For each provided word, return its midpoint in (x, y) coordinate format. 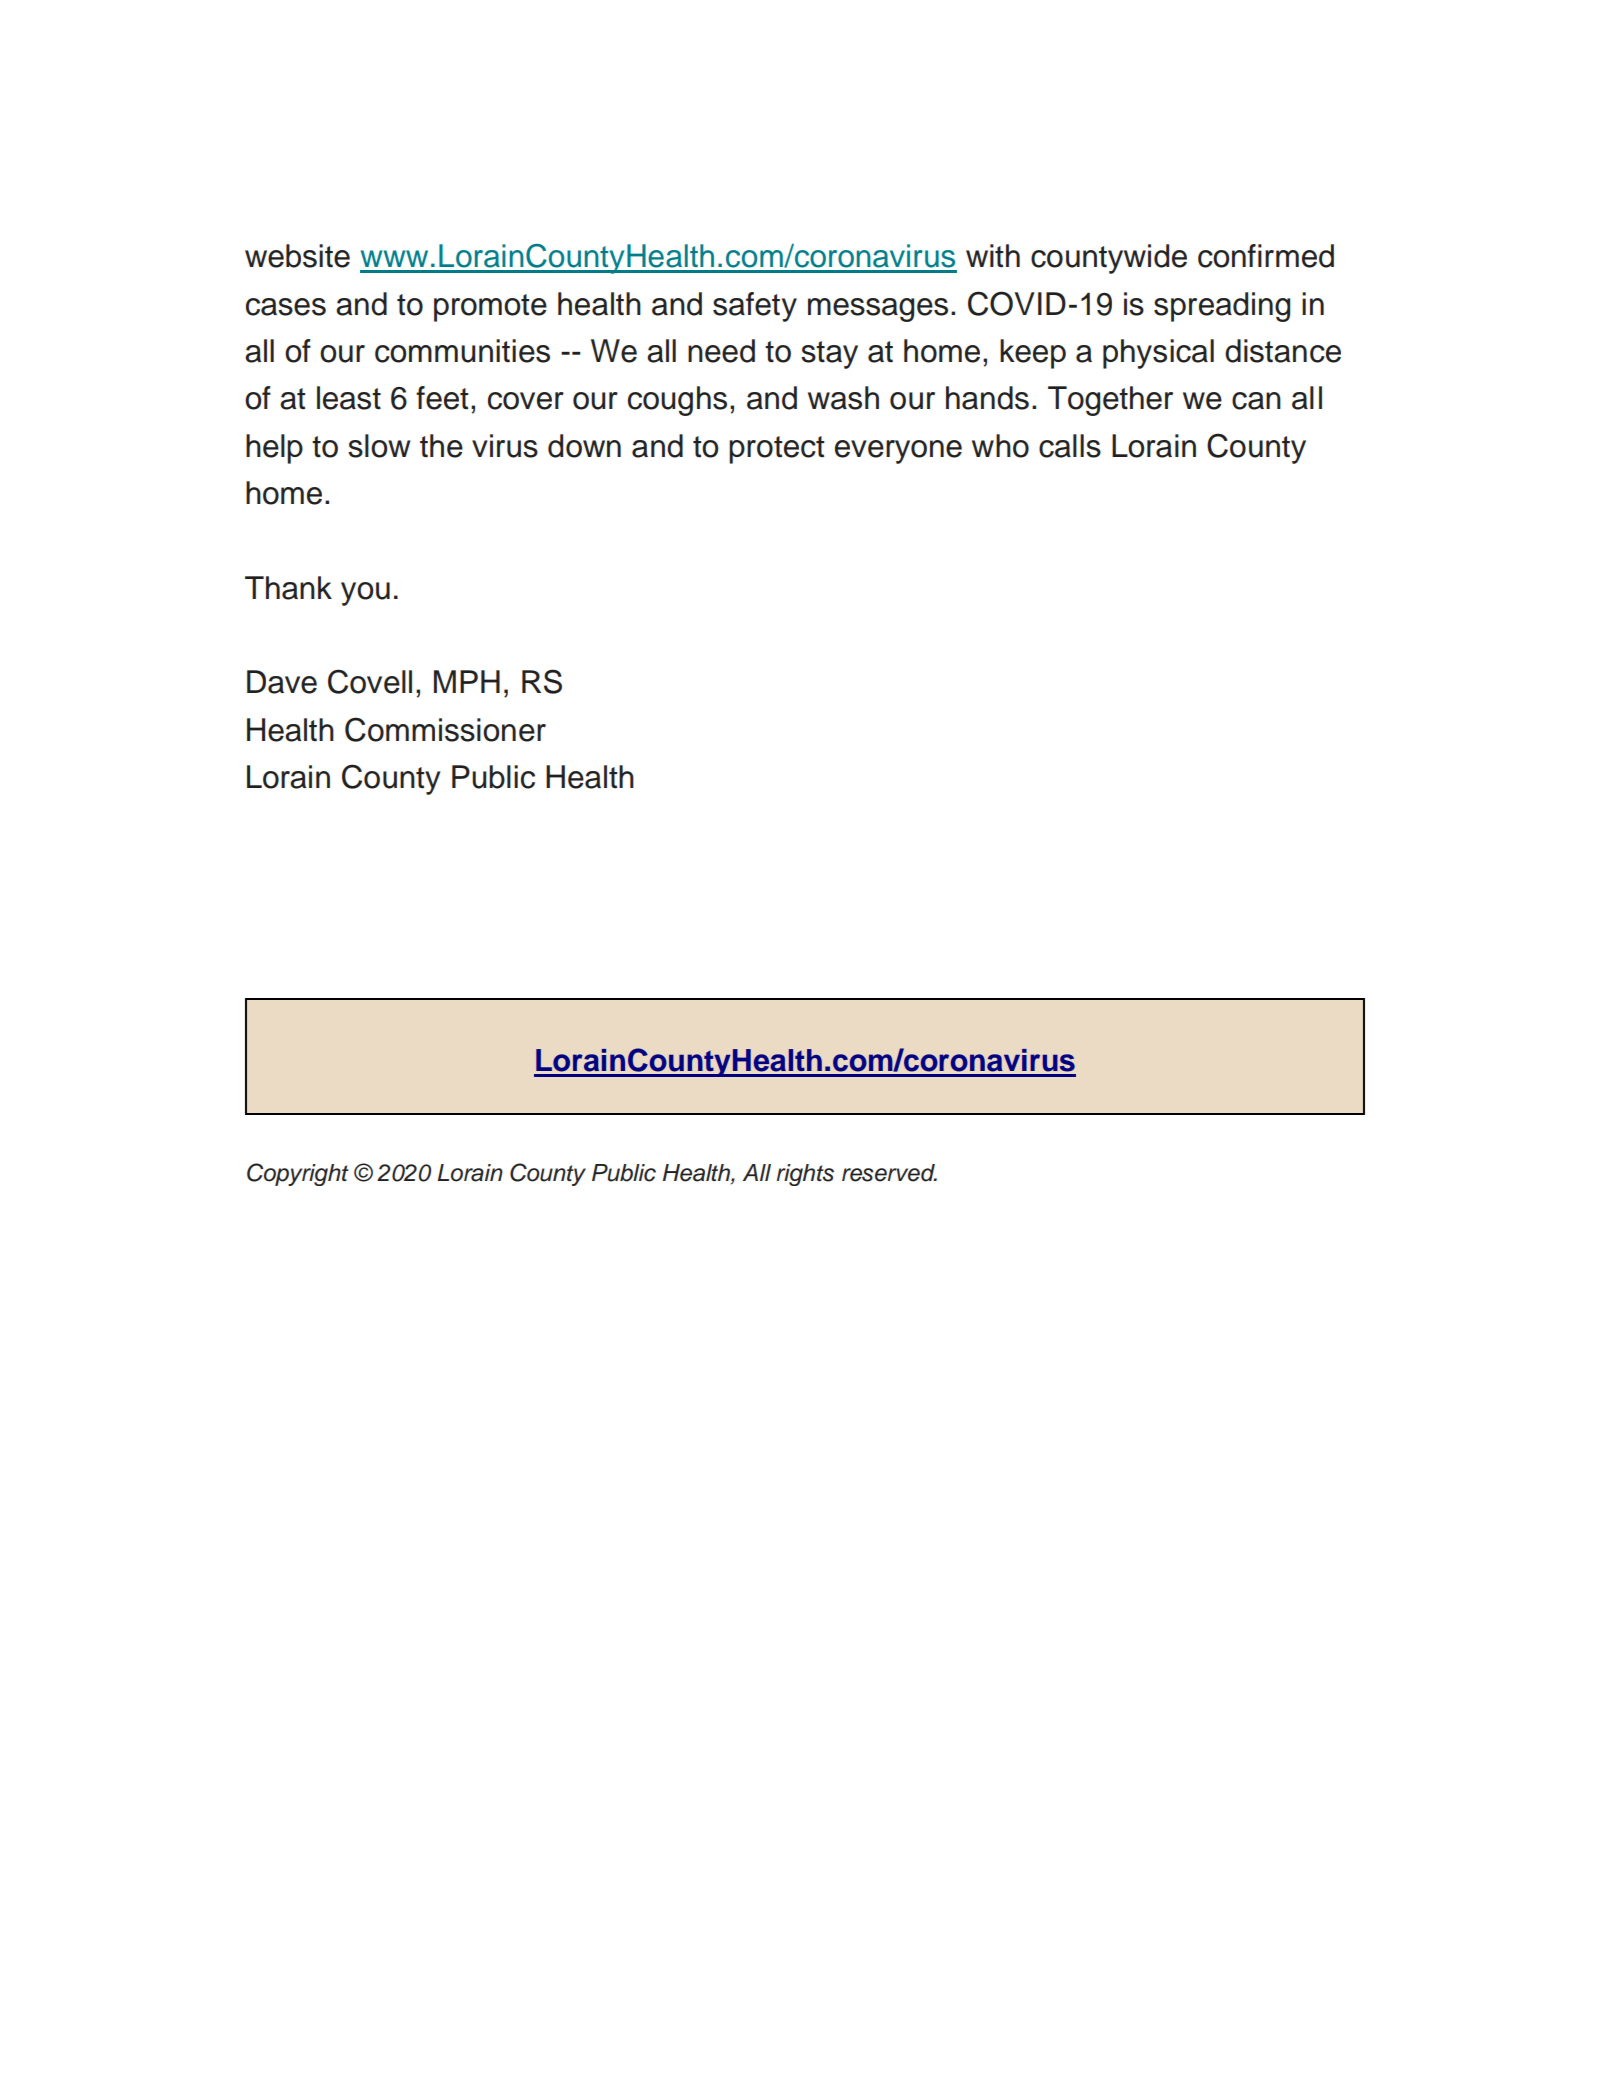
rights (805, 1175)
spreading (1222, 307)
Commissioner (445, 729)
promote (490, 308)
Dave (282, 682)
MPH (467, 681)
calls (1070, 446)
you (365, 594)
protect (776, 450)
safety (755, 307)
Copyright (298, 1174)
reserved (889, 1173)
